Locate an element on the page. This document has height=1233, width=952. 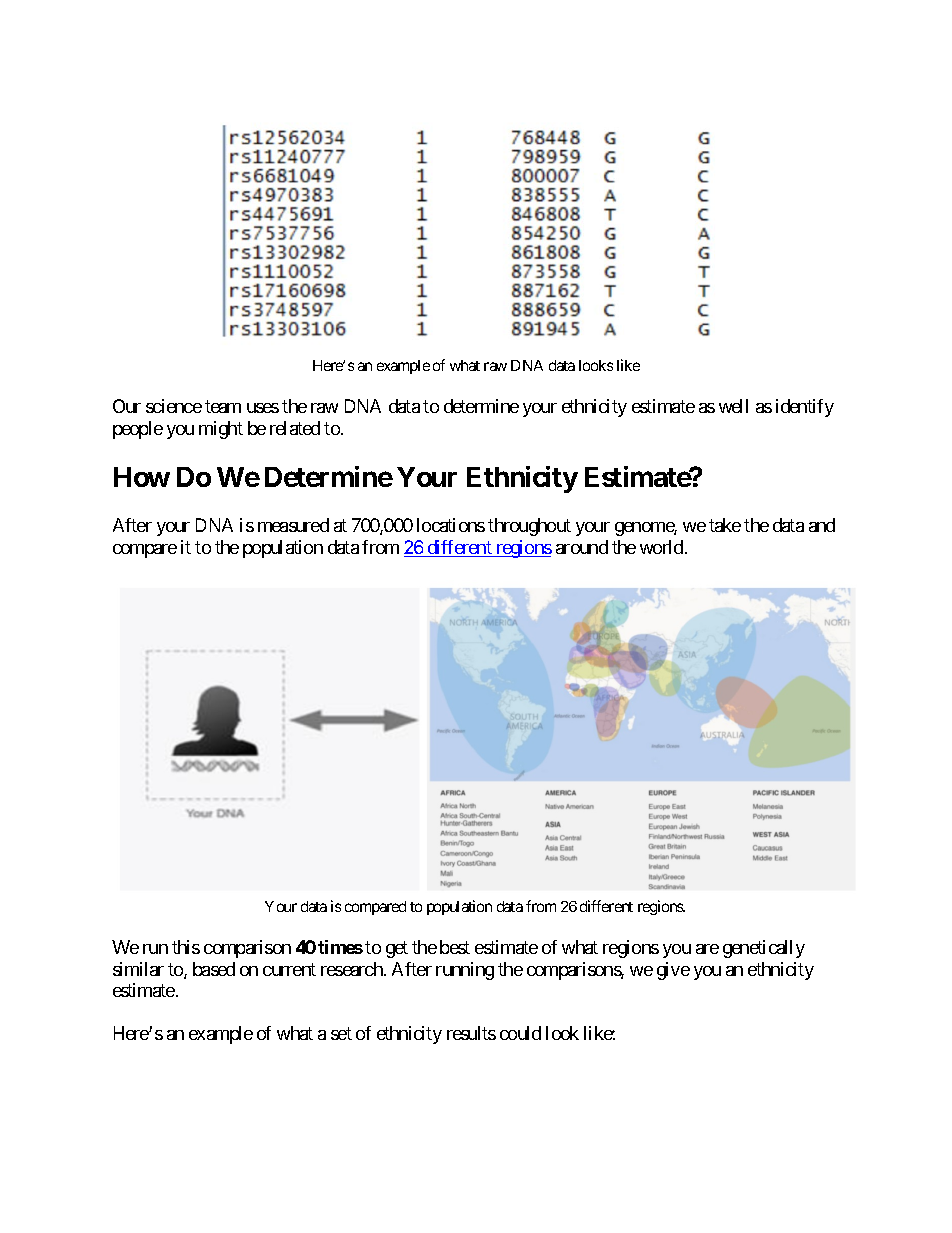
measured is located at coordinates (293, 525).
